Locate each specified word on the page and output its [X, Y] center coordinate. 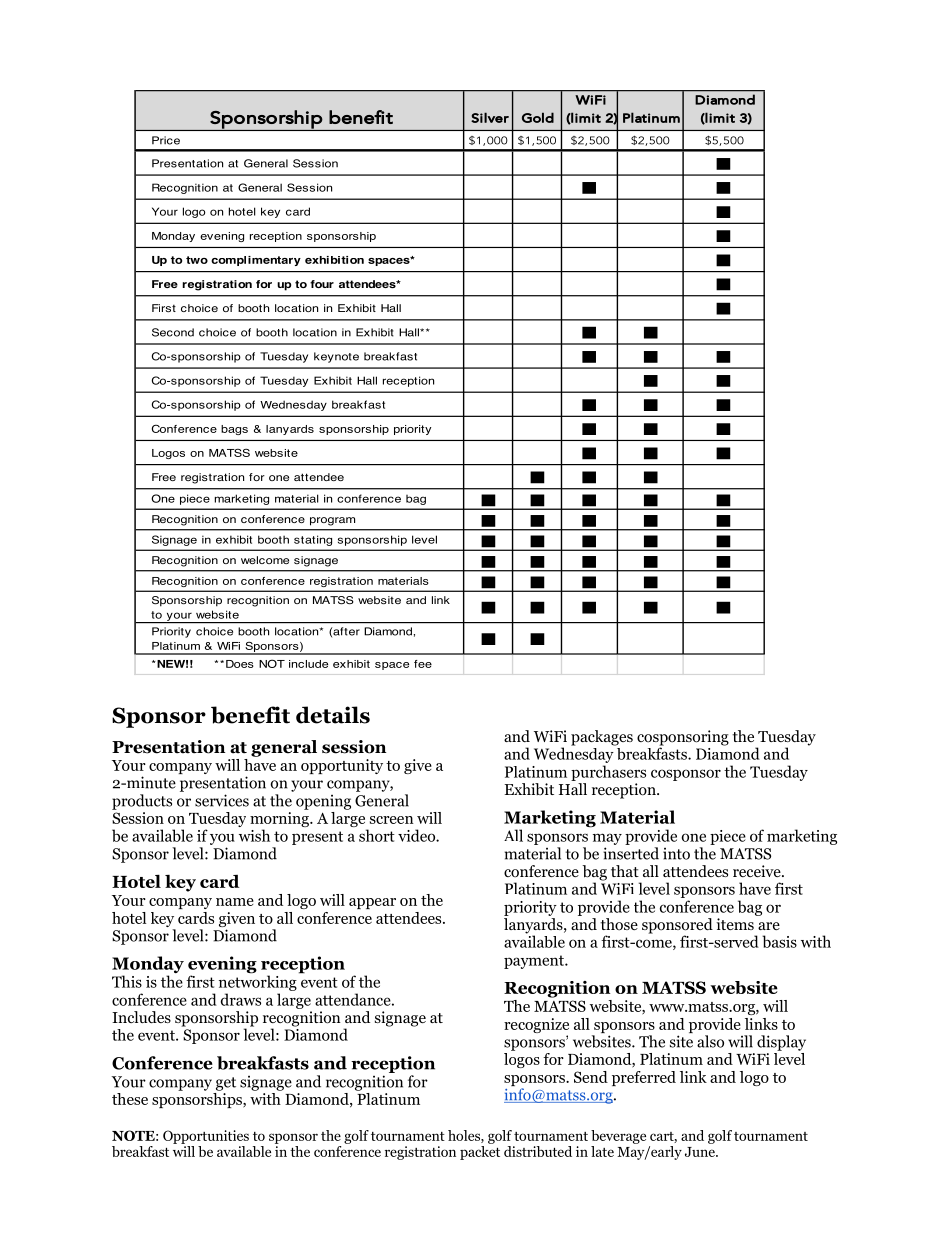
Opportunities [206, 1137]
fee [423, 664]
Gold [538, 117]
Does [240, 664]
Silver [490, 117]
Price [166, 140]
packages [602, 738]
